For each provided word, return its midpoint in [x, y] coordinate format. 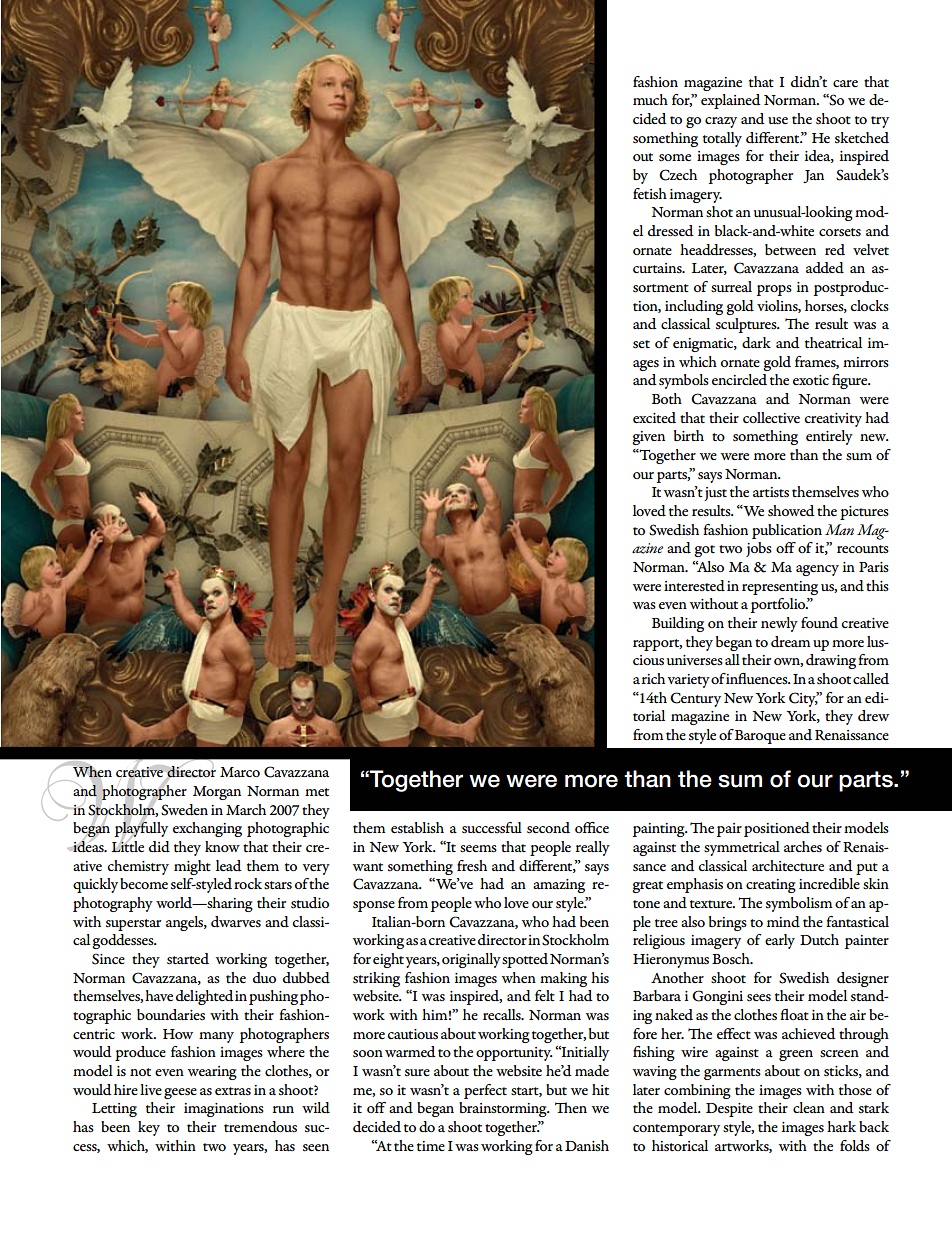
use [778, 120]
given [648, 438]
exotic [811, 380]
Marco [240, 772]
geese [180, 1093]
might [192, 867]
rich [653, 678]
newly [779, 624]
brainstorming [504, 1109]
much [650, 99]
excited [654, 418]
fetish [650, 193]
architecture [788, 866]
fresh [472, 865]
